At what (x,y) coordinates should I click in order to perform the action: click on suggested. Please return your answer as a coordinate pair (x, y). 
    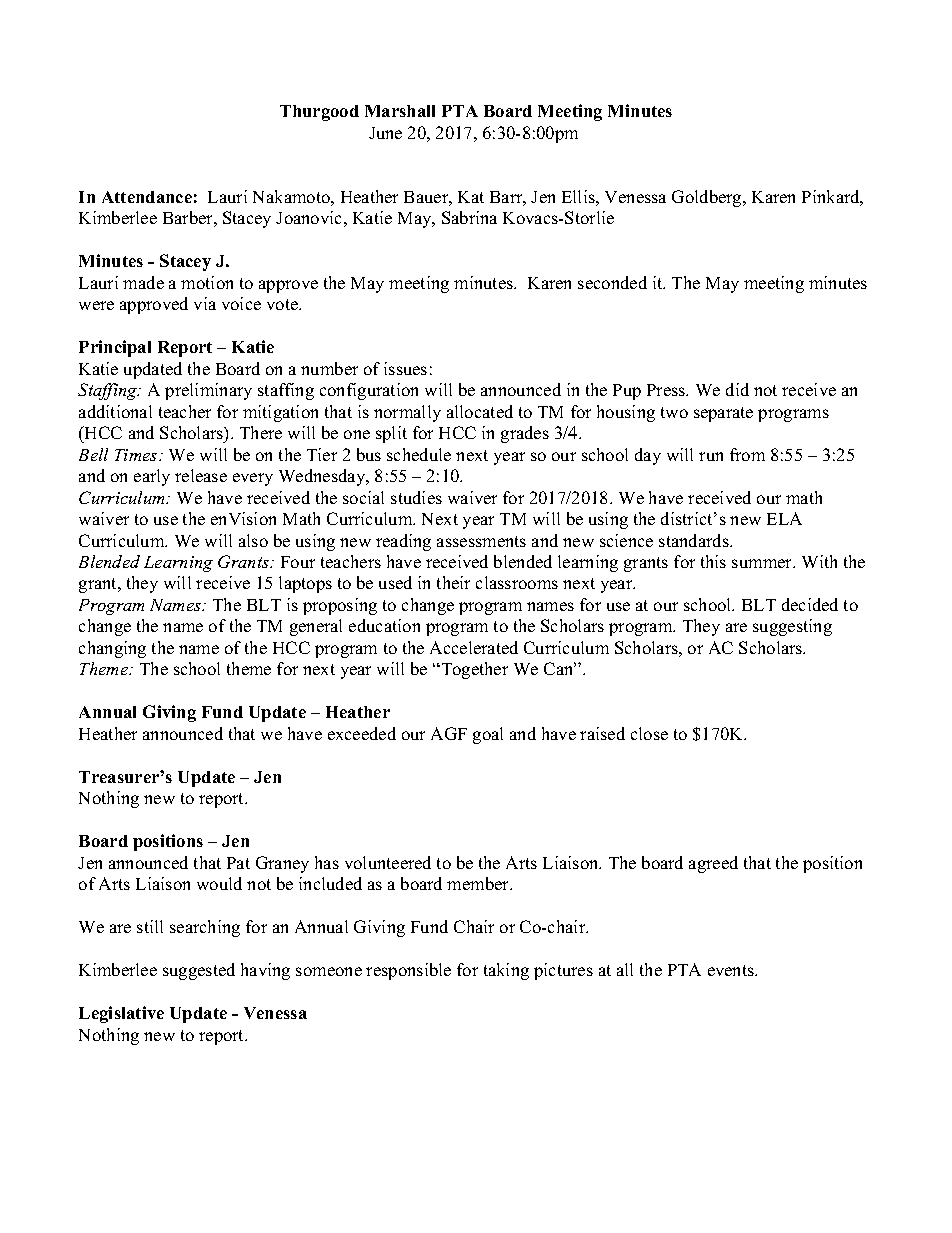
    Looking at the image, I should click on (199, 971).
